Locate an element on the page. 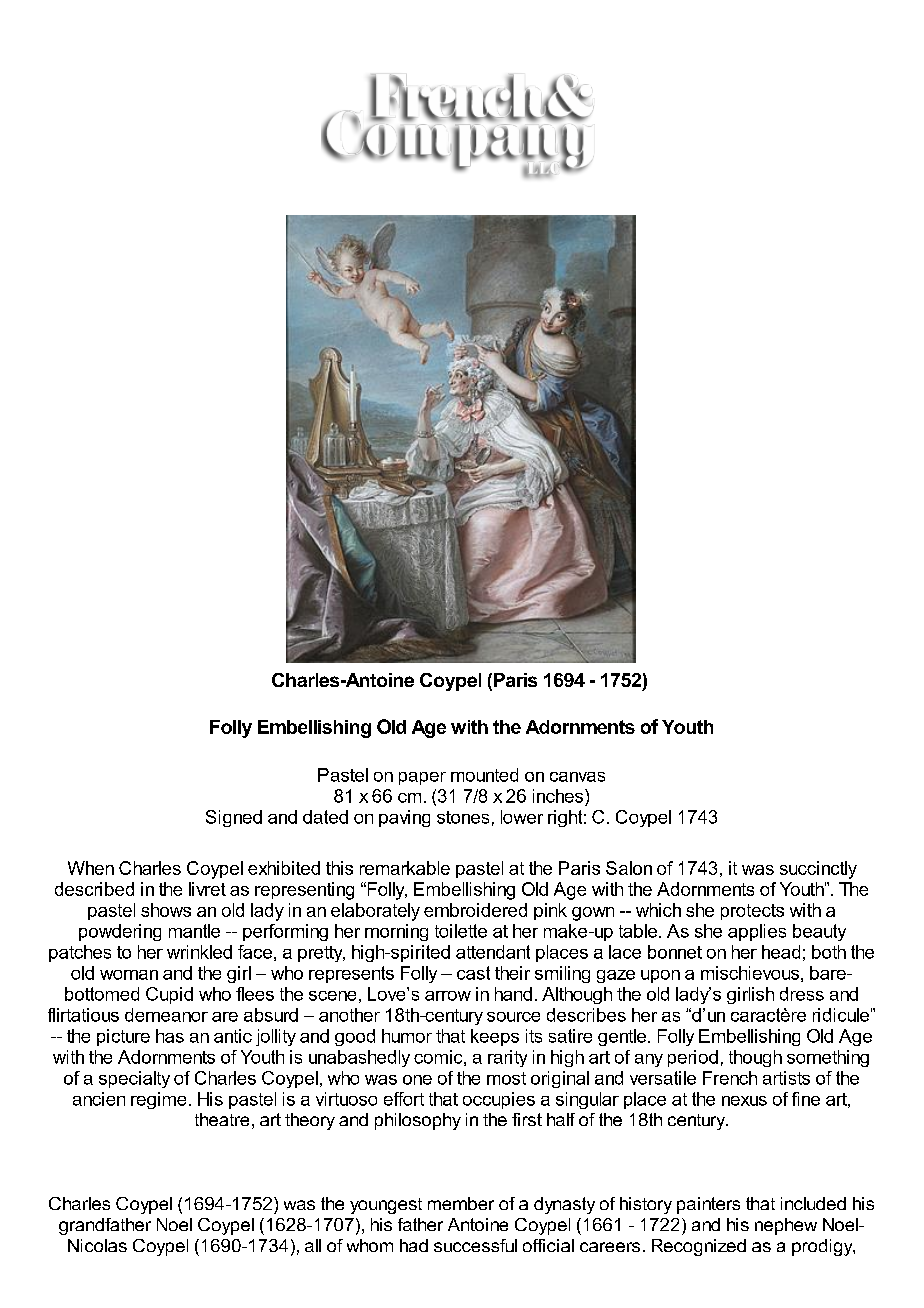 The width and height of the document is (924, 1308). paper is located at coordinates (422, 778).
